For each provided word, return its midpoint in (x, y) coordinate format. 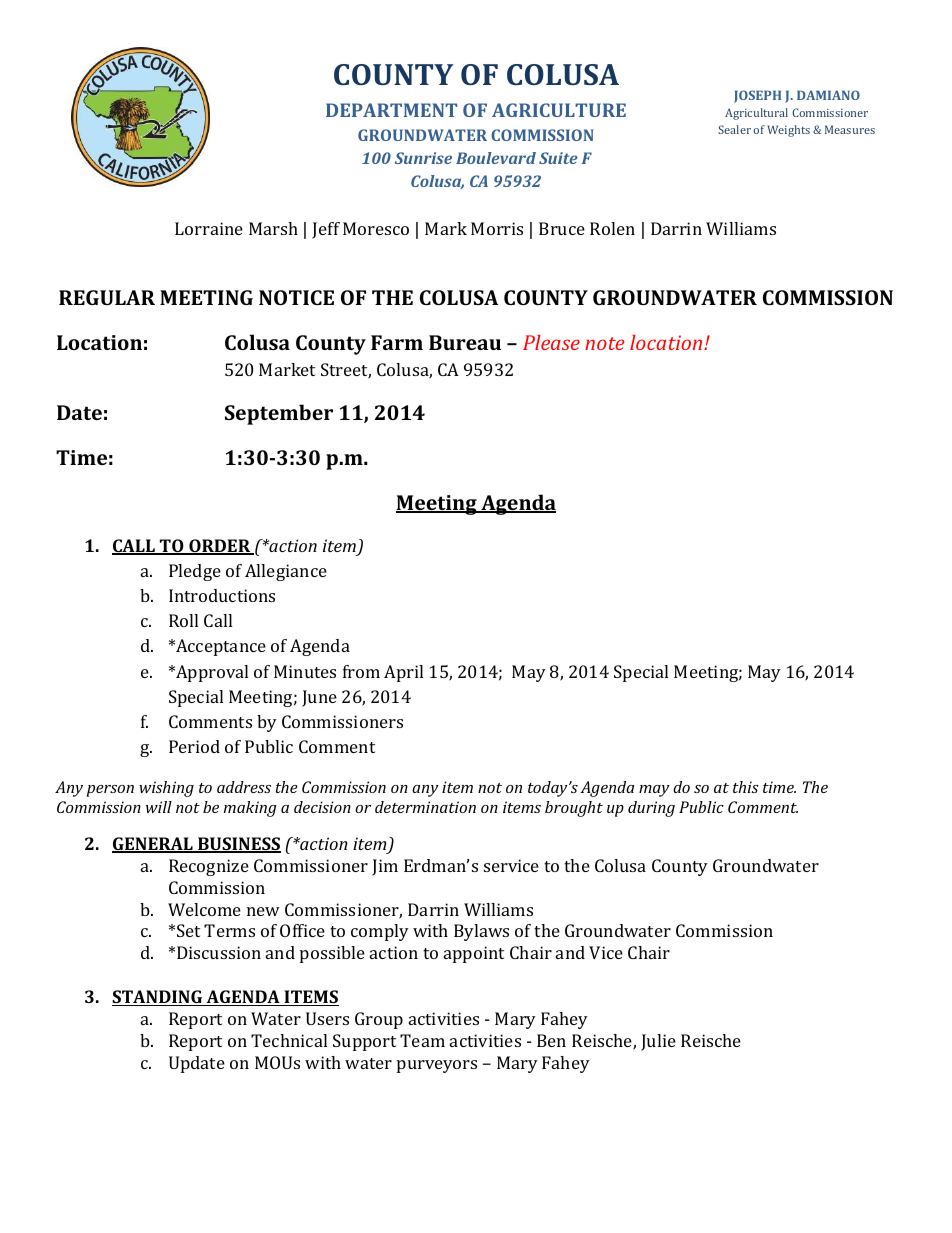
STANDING (158, 998)
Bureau (465, 342)
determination (425, 807)
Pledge (195, 572)
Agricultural (756, 114)
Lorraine (209, 228)
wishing (166, 789)
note (604, 343)
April (403, 673)
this (746, 787)
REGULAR (107, 297)
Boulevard (496, 158)
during (651, 809)
